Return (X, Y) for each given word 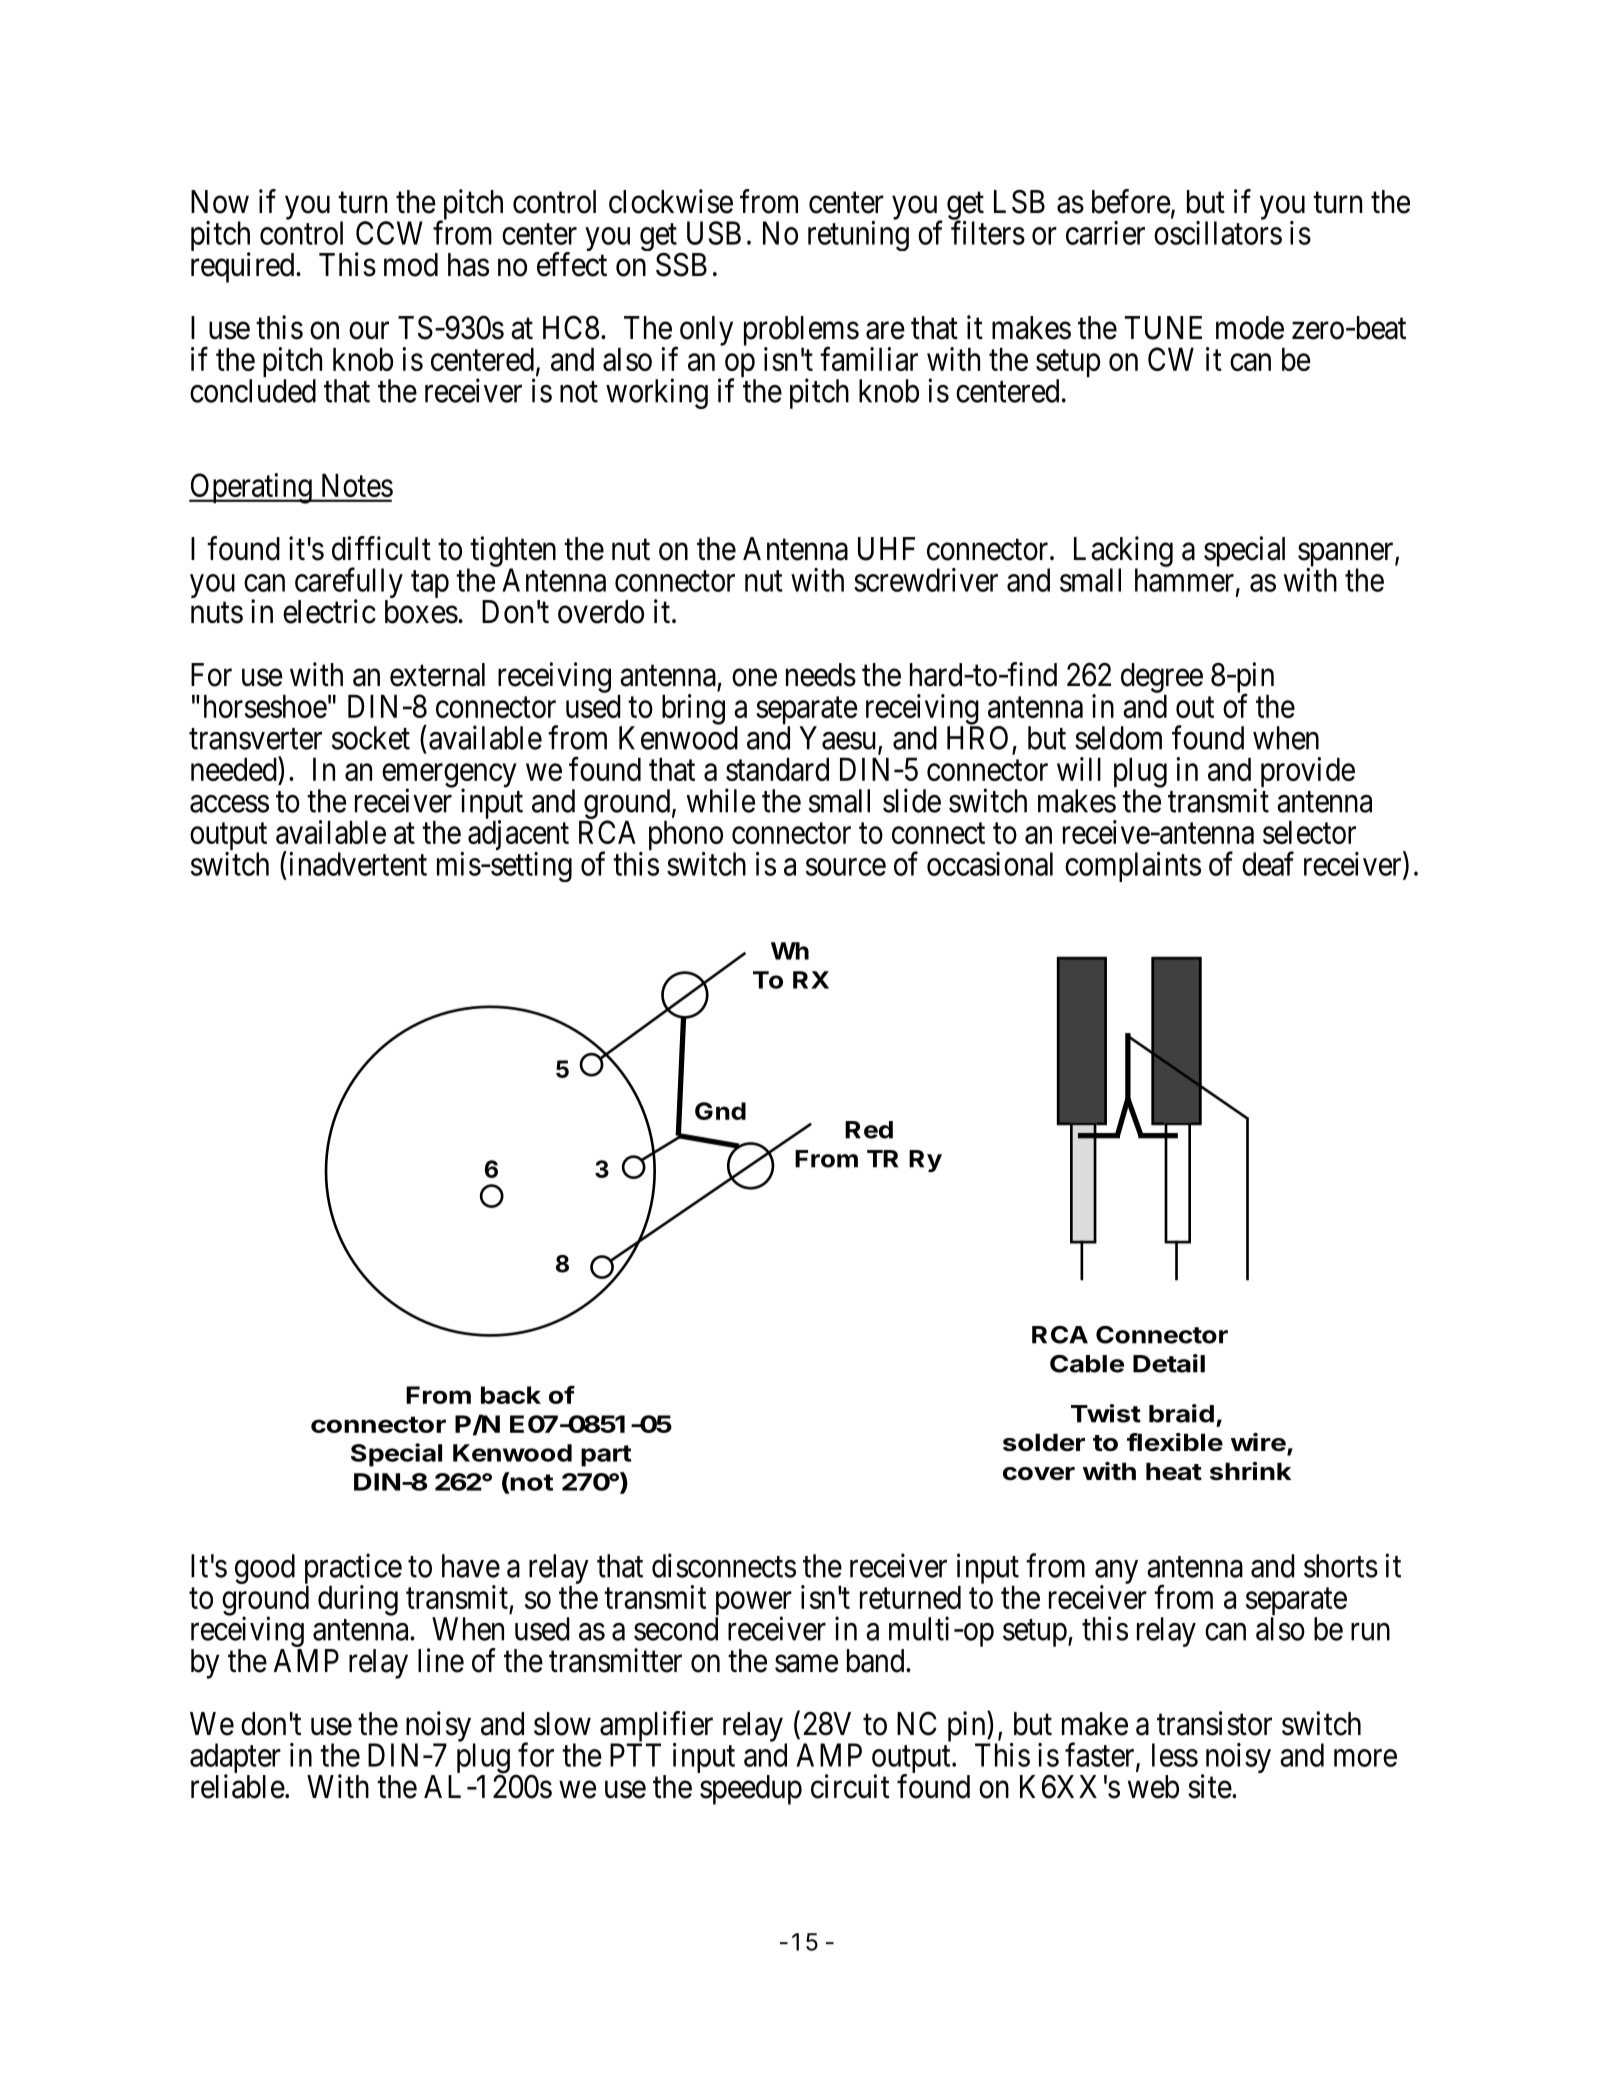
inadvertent (356, 863)
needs (821, 675)
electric (329, 611)
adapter (235, 1759)
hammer (1184, 580)
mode (1250, 328)
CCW (389, 233)
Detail (1169, 1363)
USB (714, 233)
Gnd (720, 1111)
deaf (1268, 863)
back (511, 1395)
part (606, 1456)
